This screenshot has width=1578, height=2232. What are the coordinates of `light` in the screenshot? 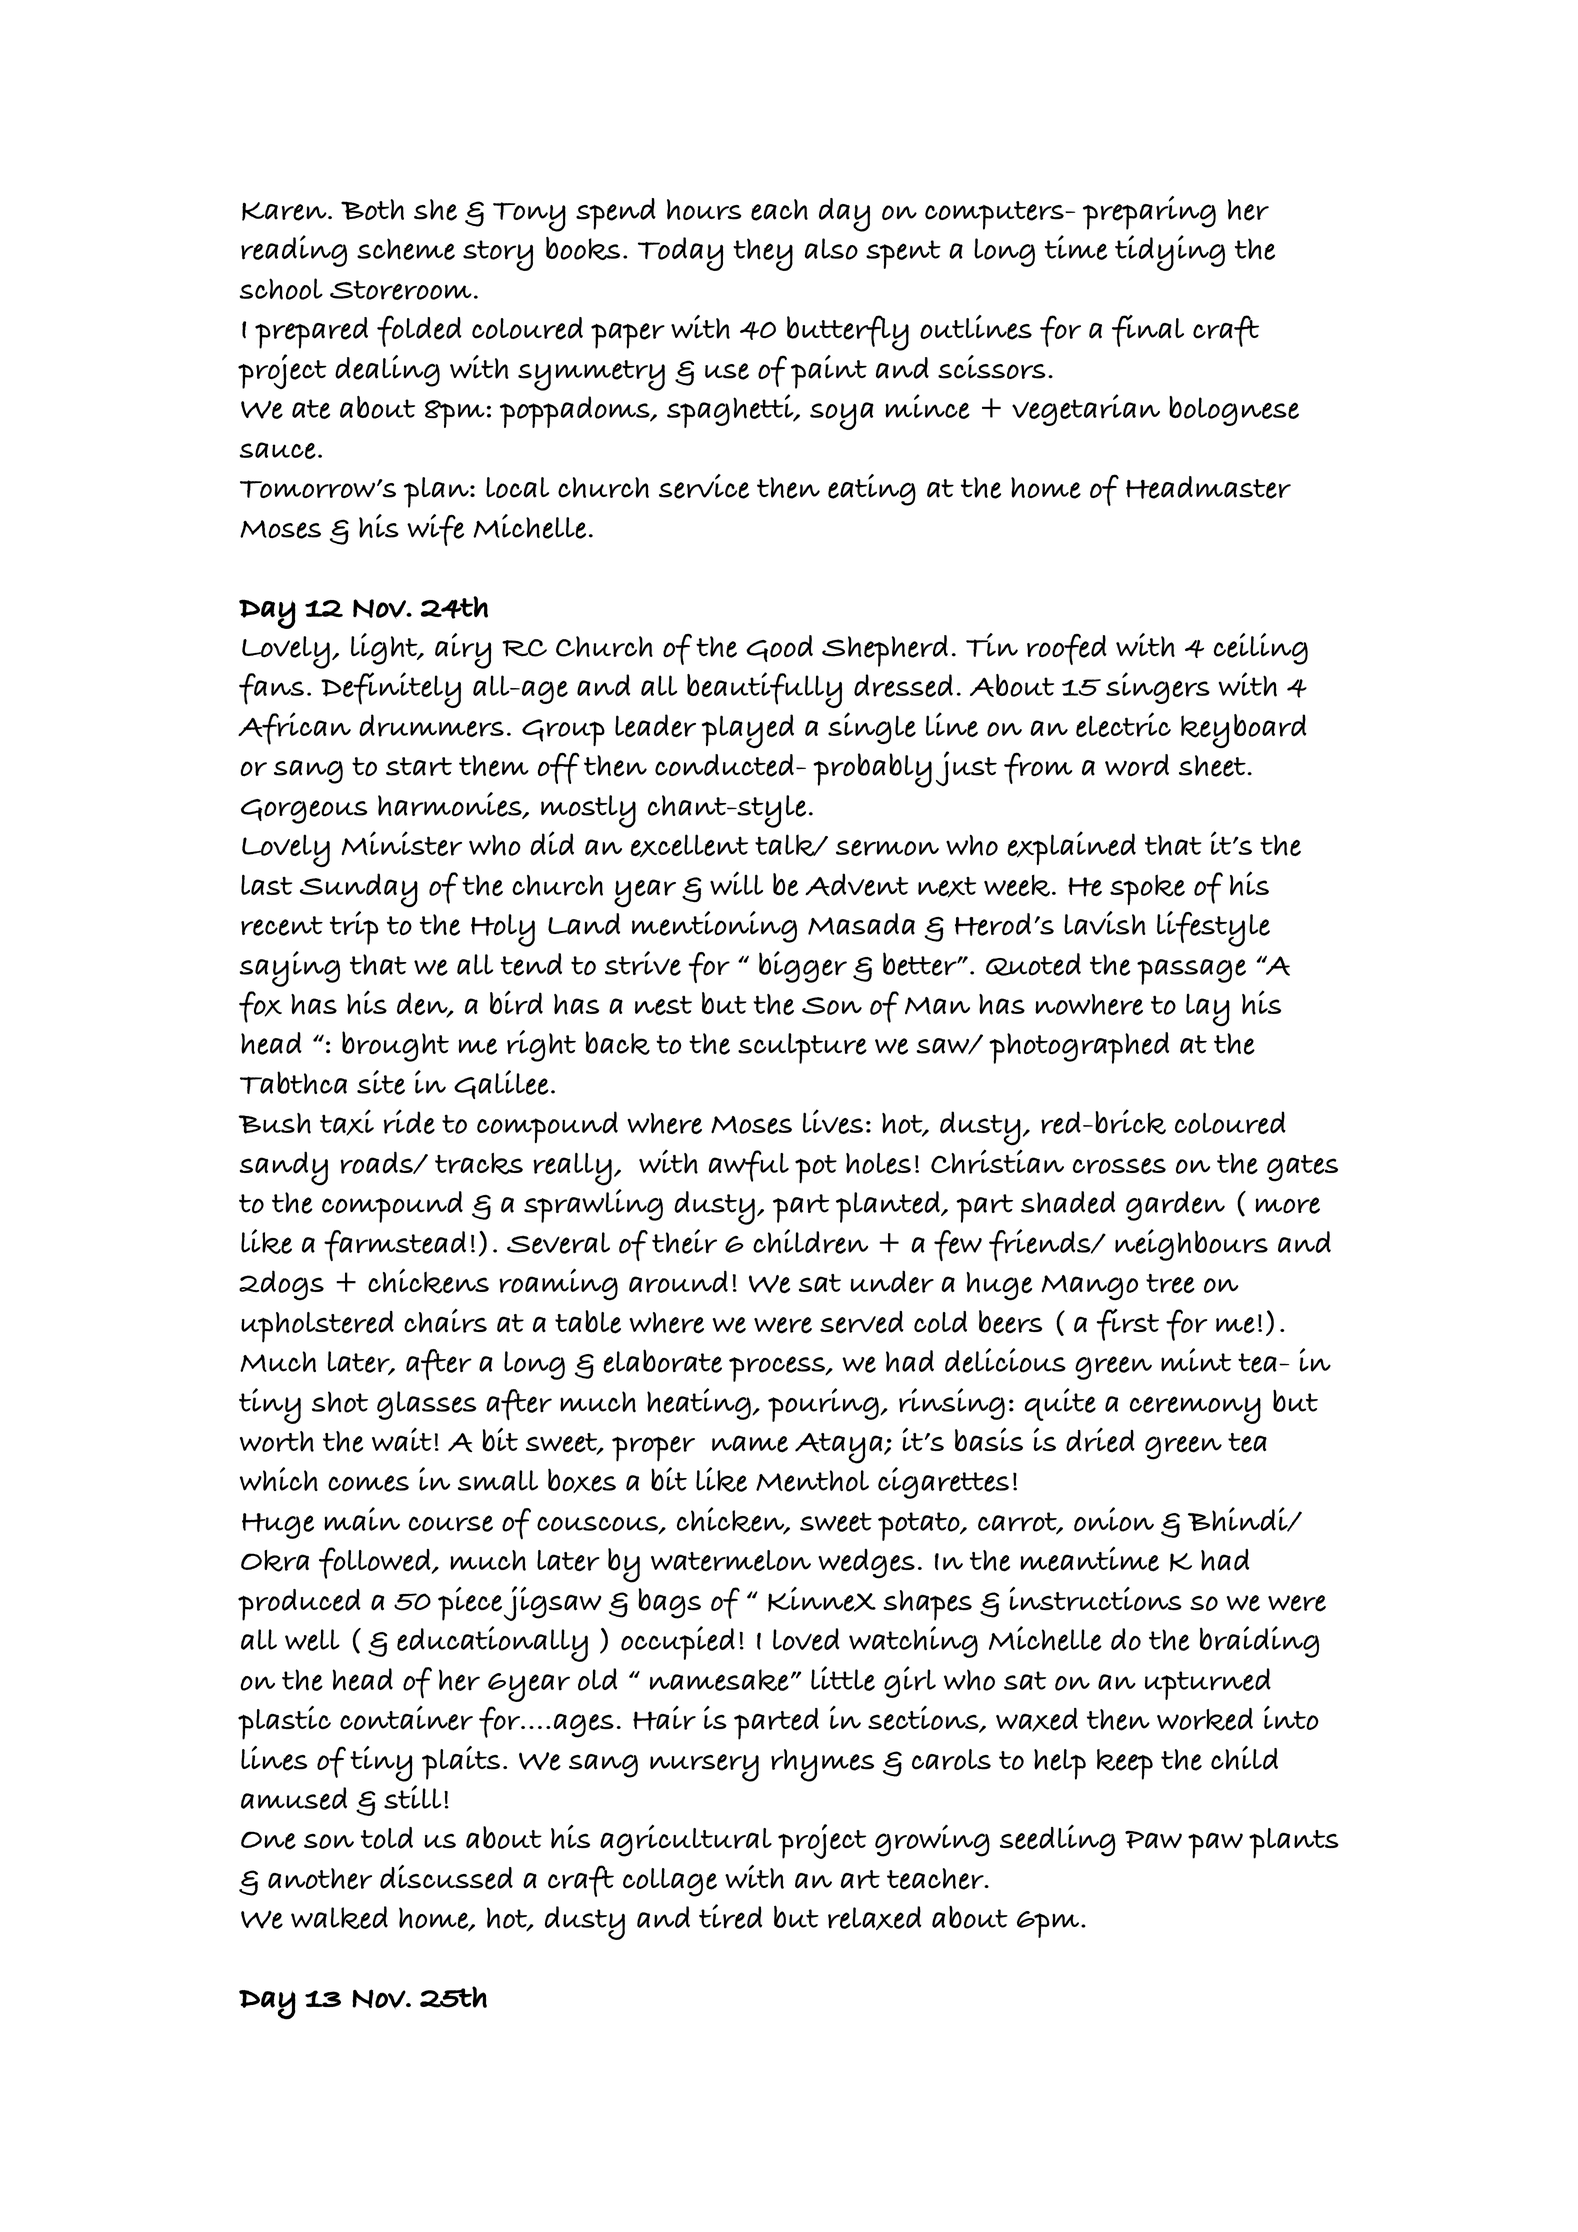 It's located at (385, 649).
